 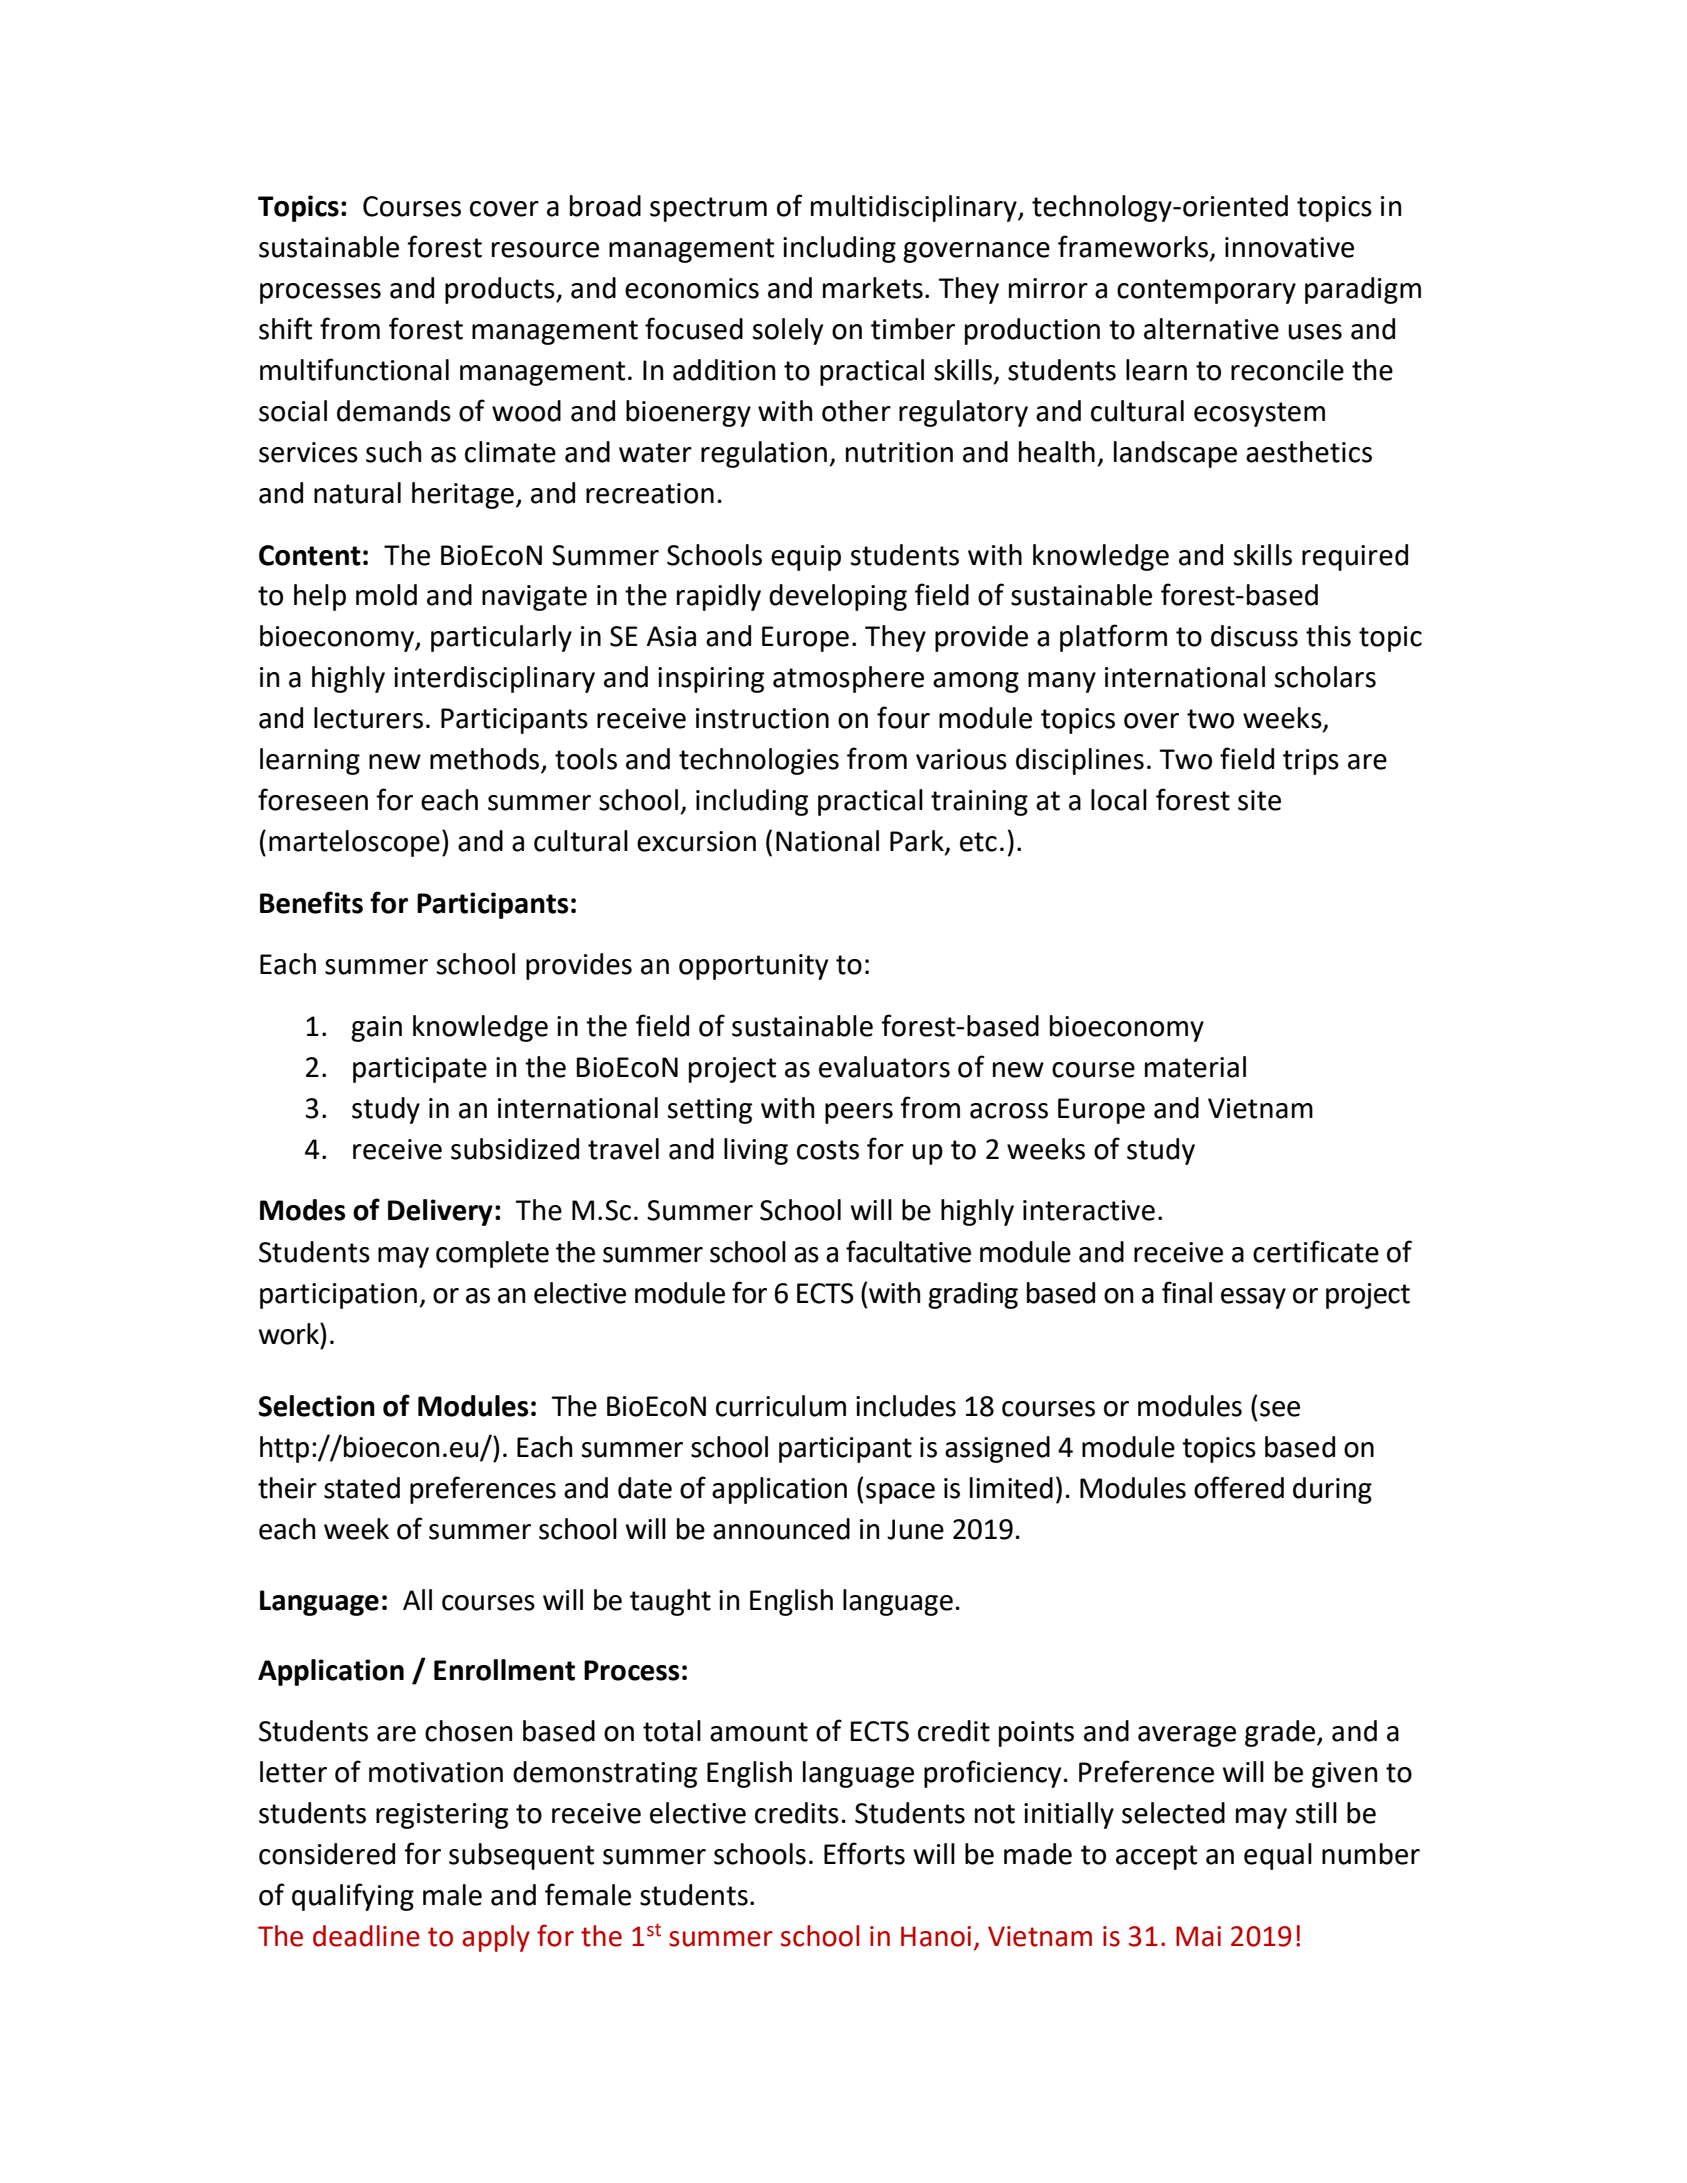 What do you see at coordinates (420, 1070) in the screenshot?
I see `participate` at bounding box center [420, 1070].
